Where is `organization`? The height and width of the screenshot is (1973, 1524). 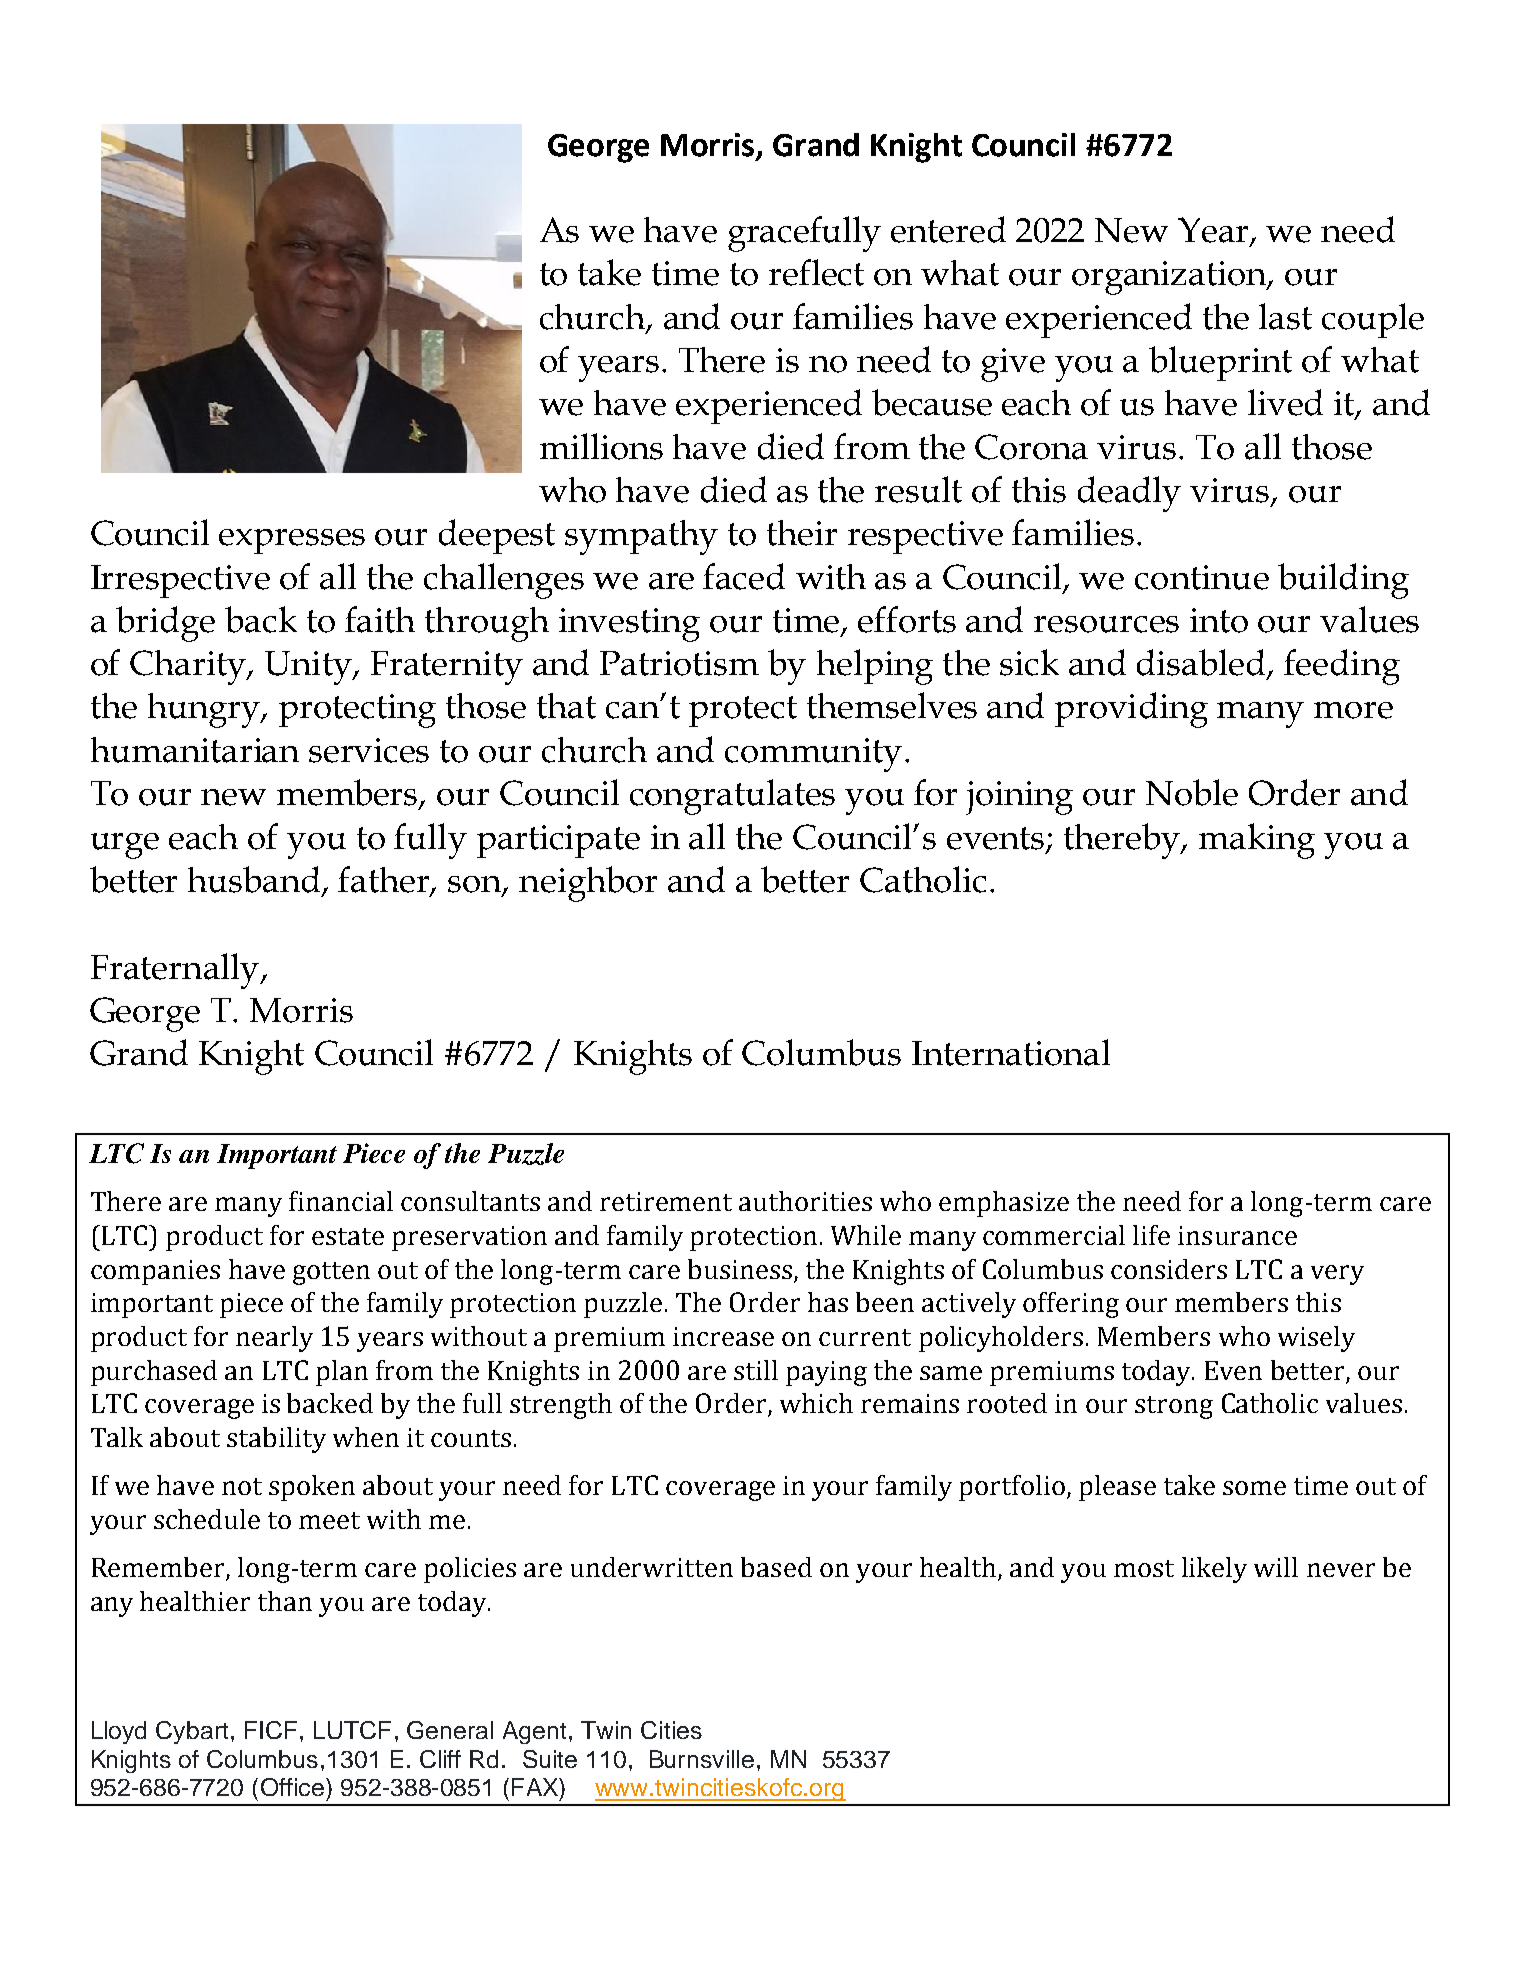 organization is located at coordinates (1170, 278).
